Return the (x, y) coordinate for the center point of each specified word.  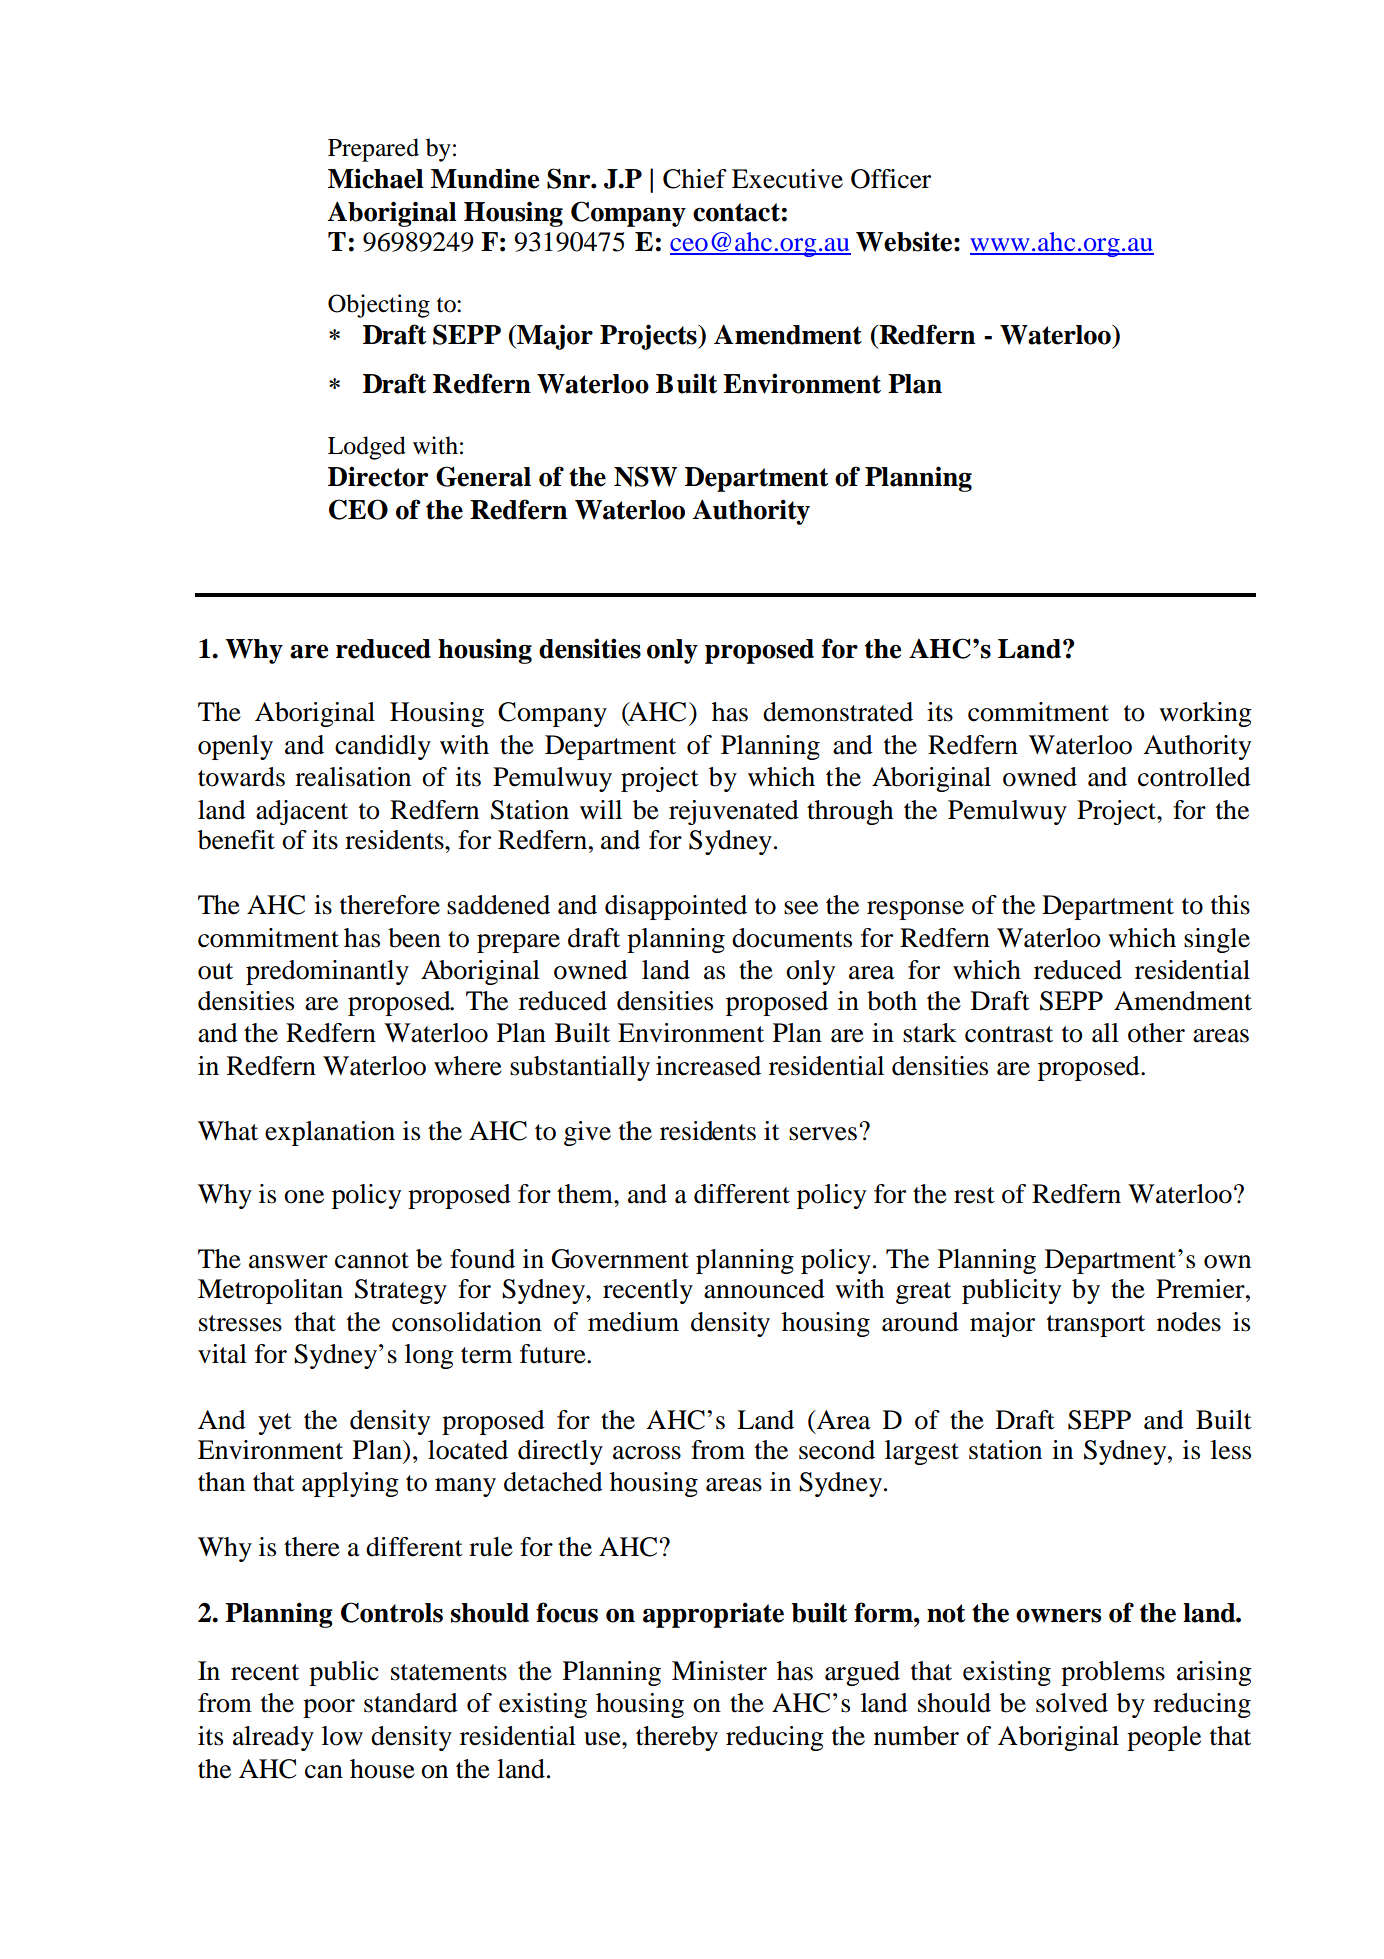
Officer (891, 179)
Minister (719, 1671)
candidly (383, 747)
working (1205, 714)
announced (764, 1289)
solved (1072, 1703)
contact (736, 212)
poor (329, 1708)
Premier (1201, 1289)
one (304, 1197)
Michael (376, 178)
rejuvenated (734, 812)
